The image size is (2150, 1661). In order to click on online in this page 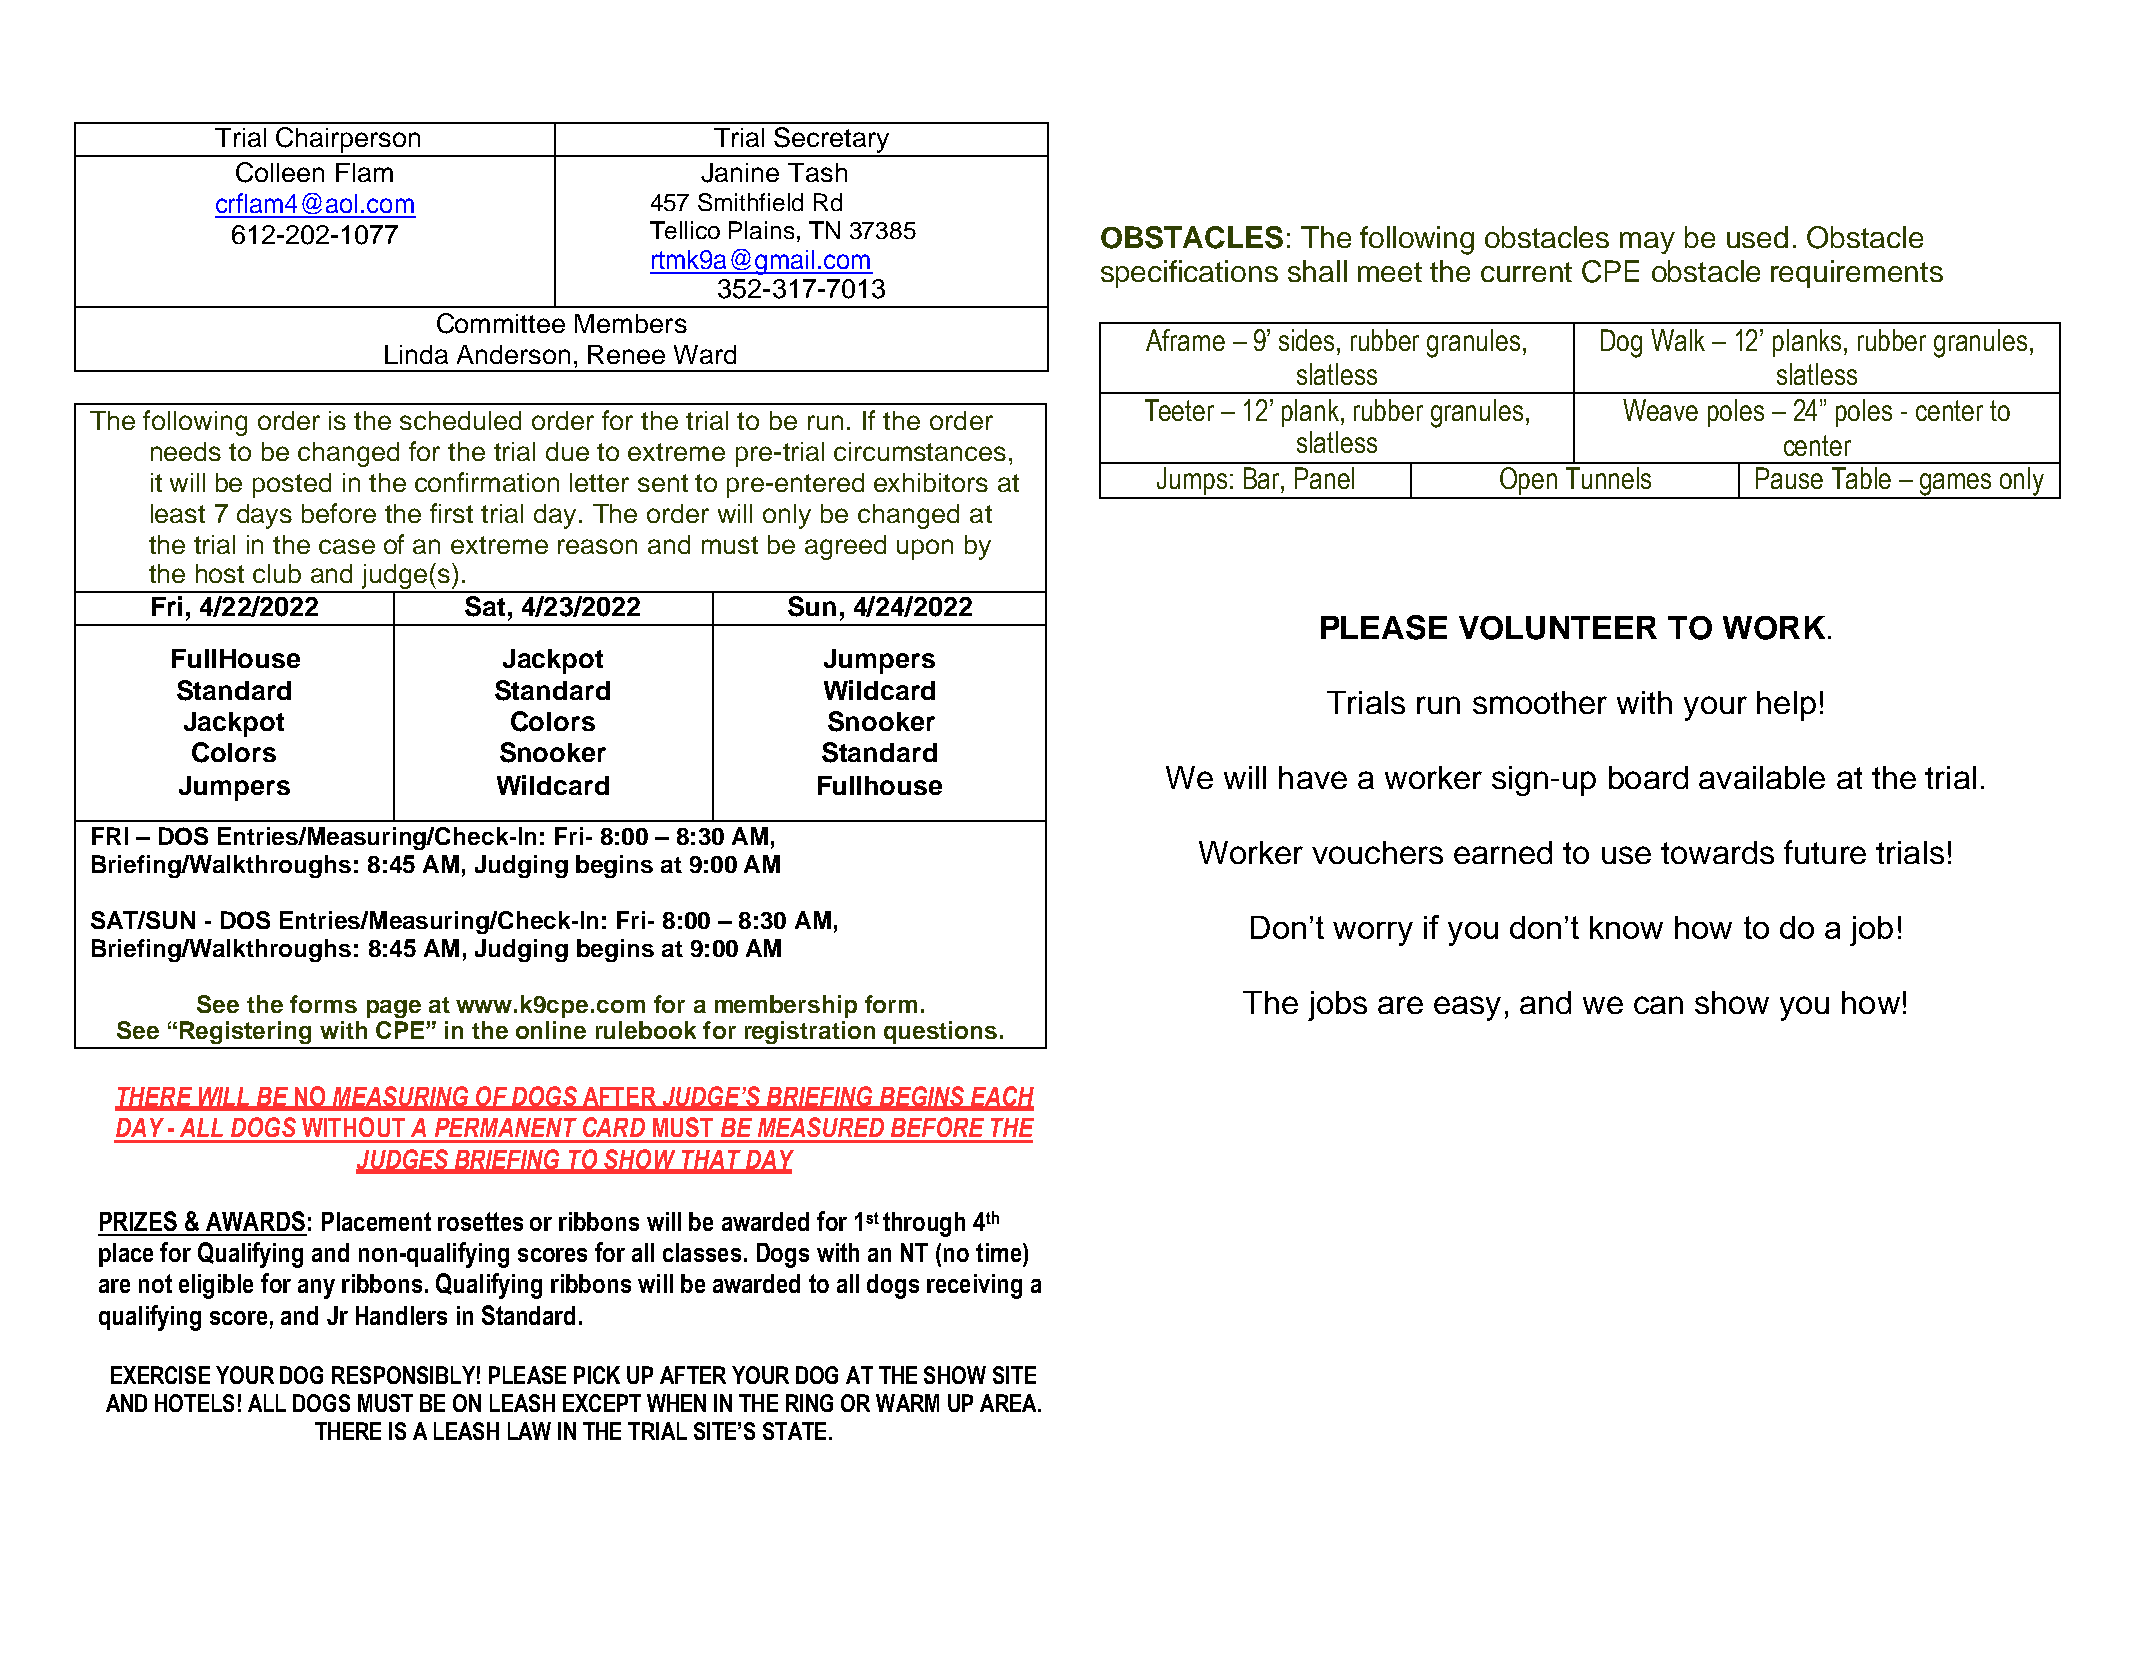, I will do `click(551, 1030)`.
